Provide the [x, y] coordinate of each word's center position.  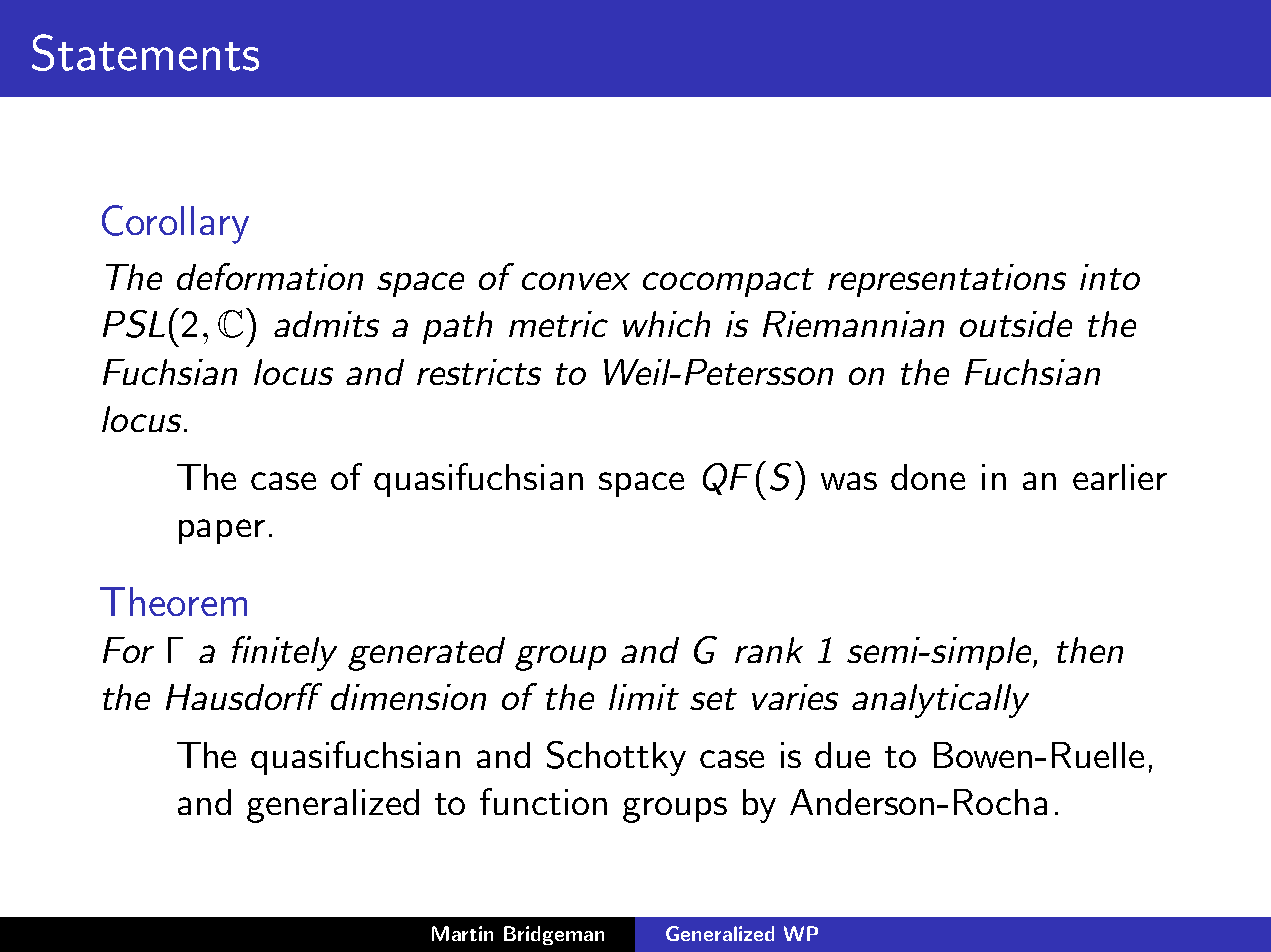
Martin [462, 933]
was [849, 481]
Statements [145, 52]
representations [947, 280]
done [928, 477]
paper [222, 531]
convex [576, 281]
